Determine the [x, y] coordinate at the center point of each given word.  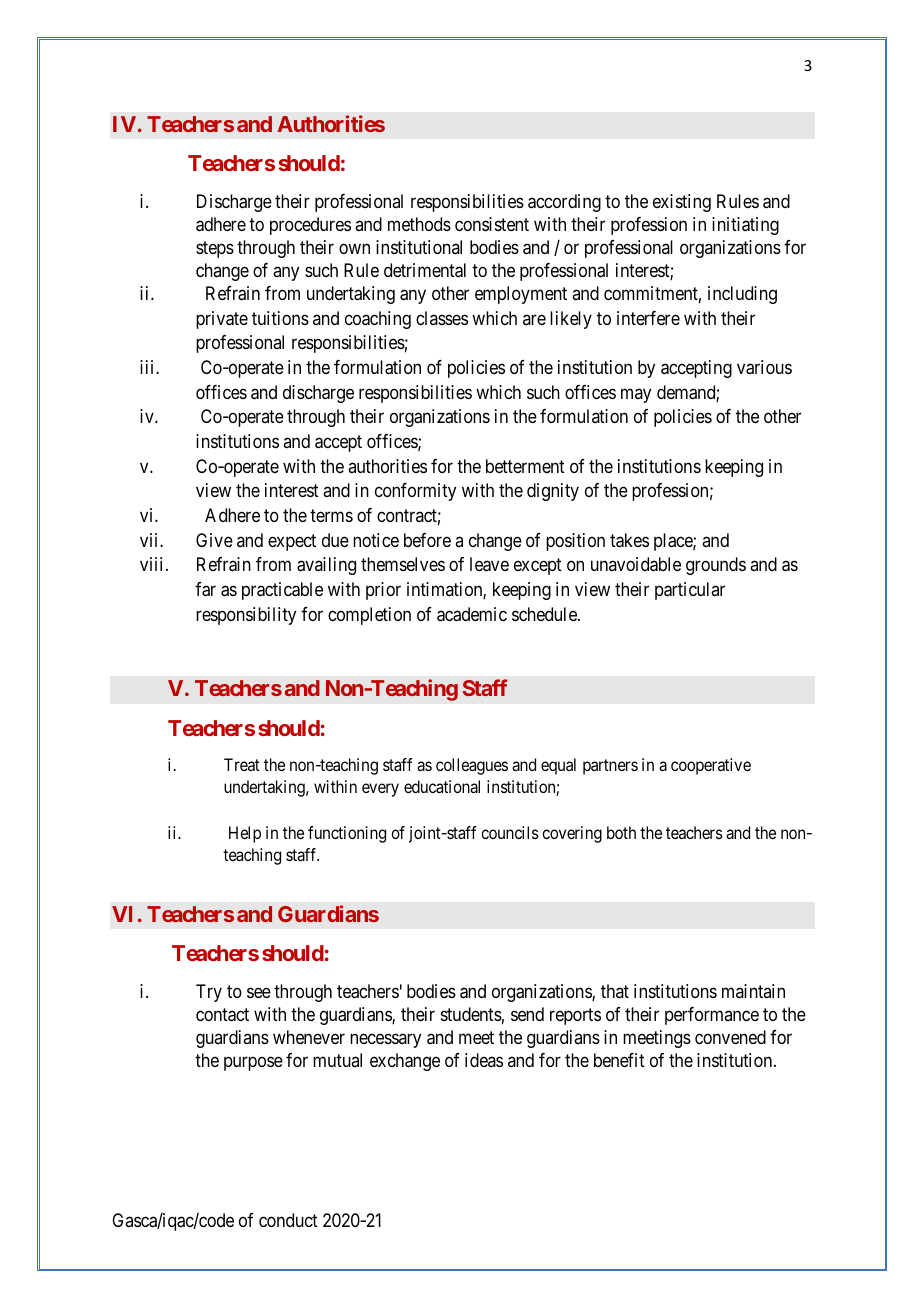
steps [215, 249]
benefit [619, 1060]
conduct [288, 1220]
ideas [484, 1060]
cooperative [711, 766]
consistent [492, 224]
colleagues [472, 766]
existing [682, 203]
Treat [242, 764]
